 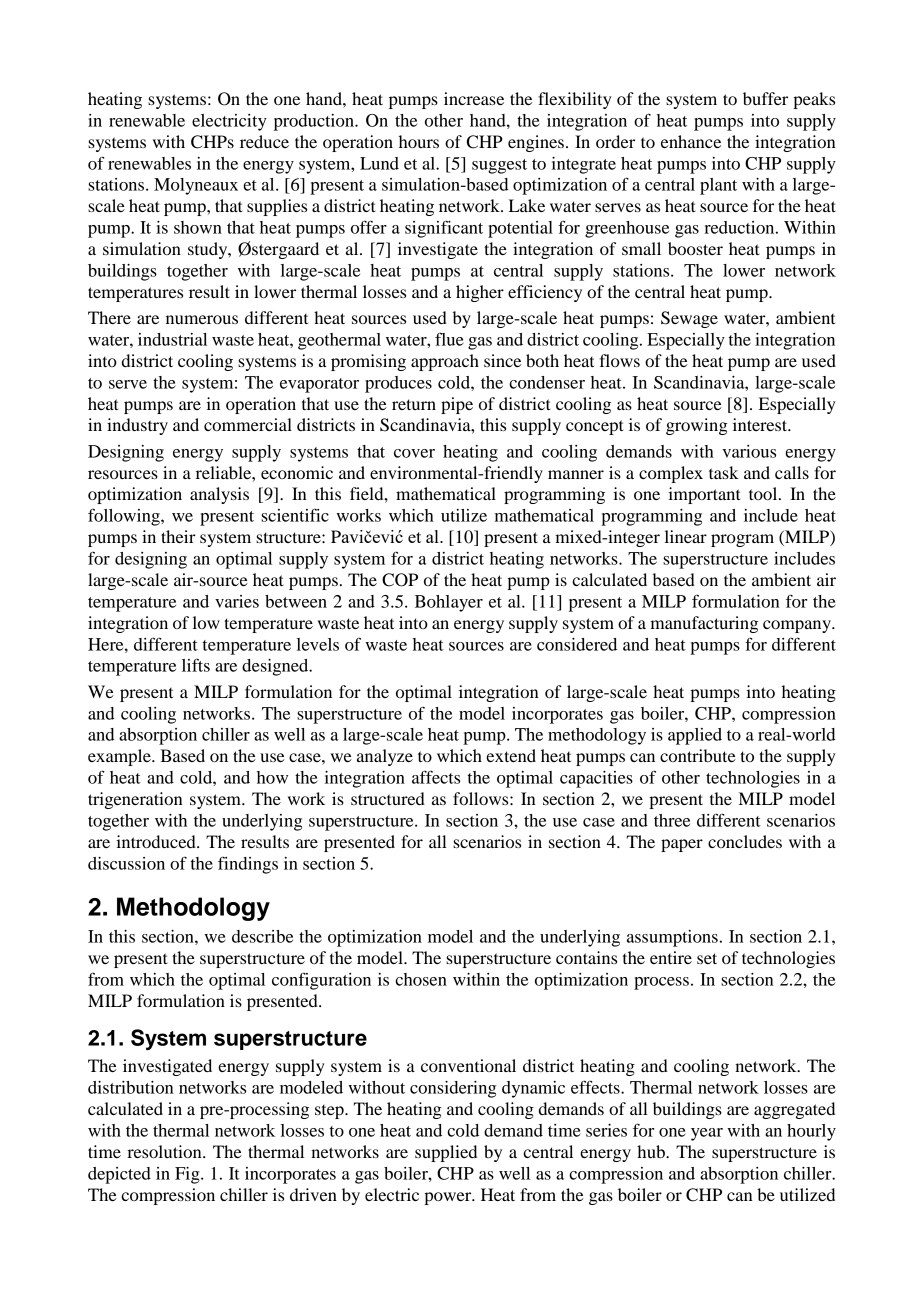 What do you see at coordinates (400, 580) in the screenshot?
I see `COP` at bounding box center [400, 580].
